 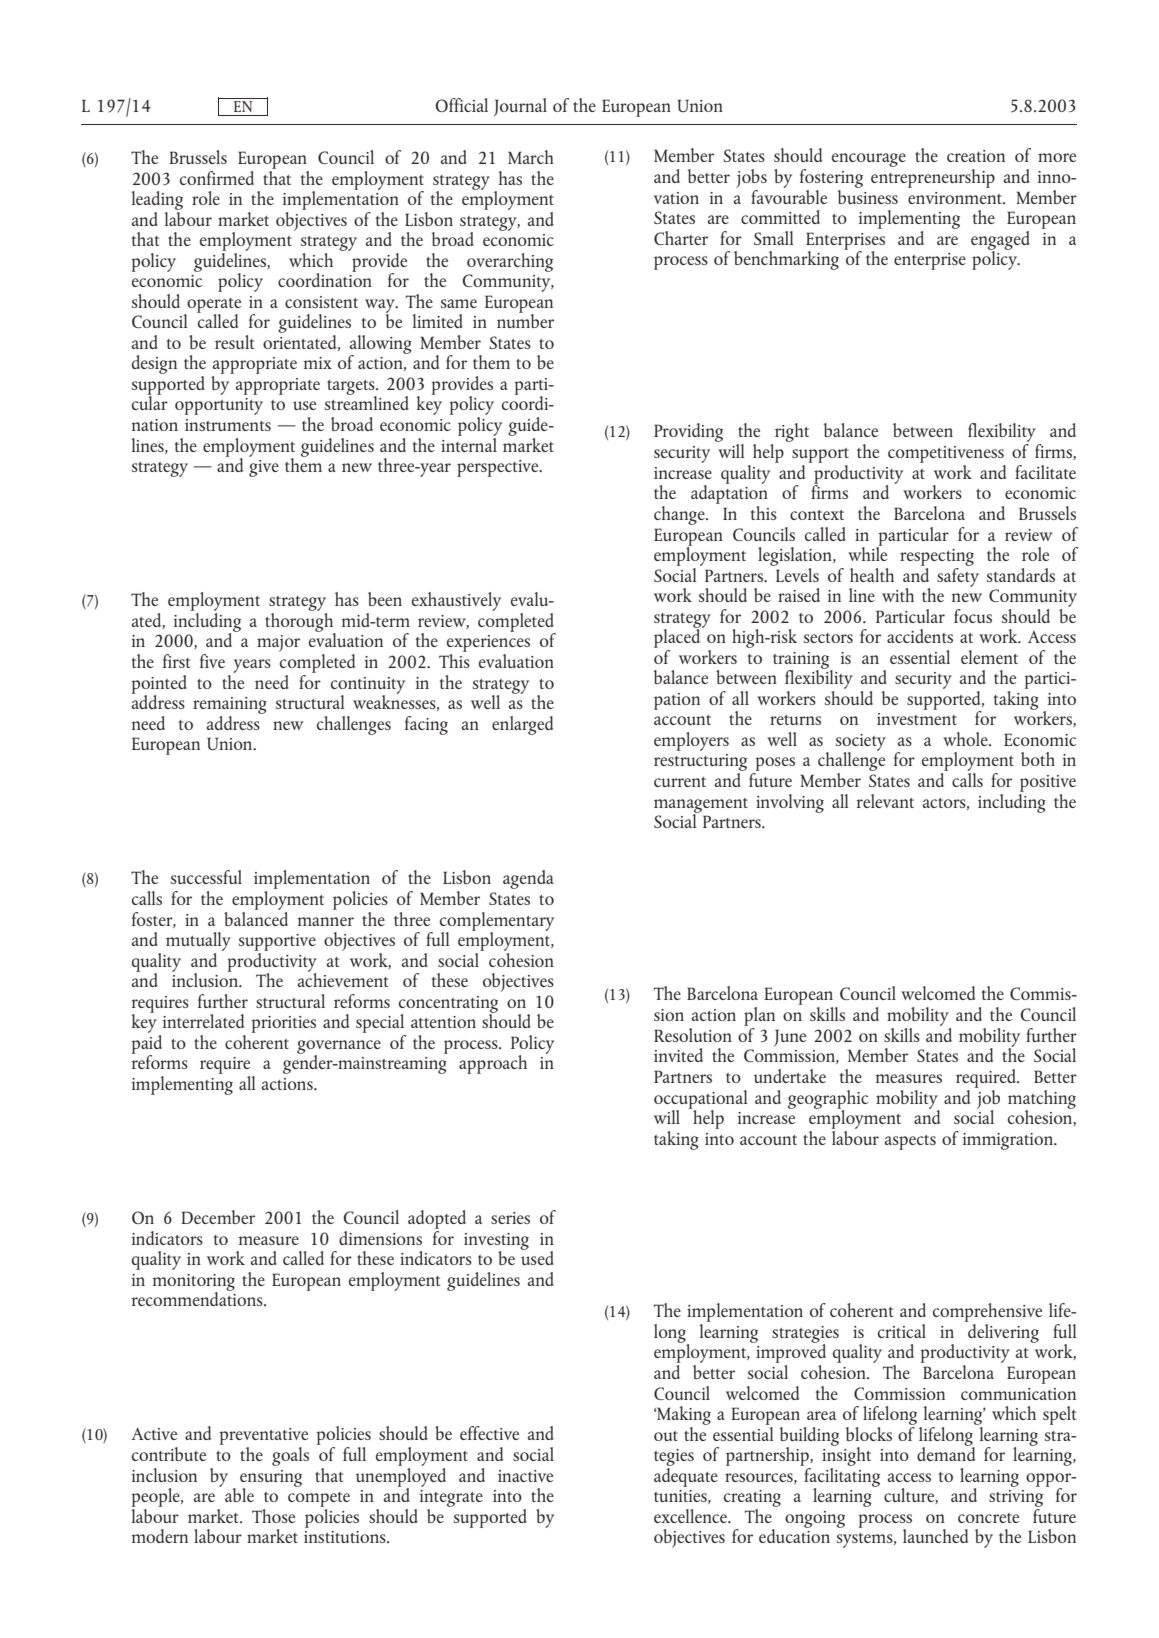 What do you see at coordinates (958, 576) in the screenshot?
I see `safety` at bounding box center [958, 576].
